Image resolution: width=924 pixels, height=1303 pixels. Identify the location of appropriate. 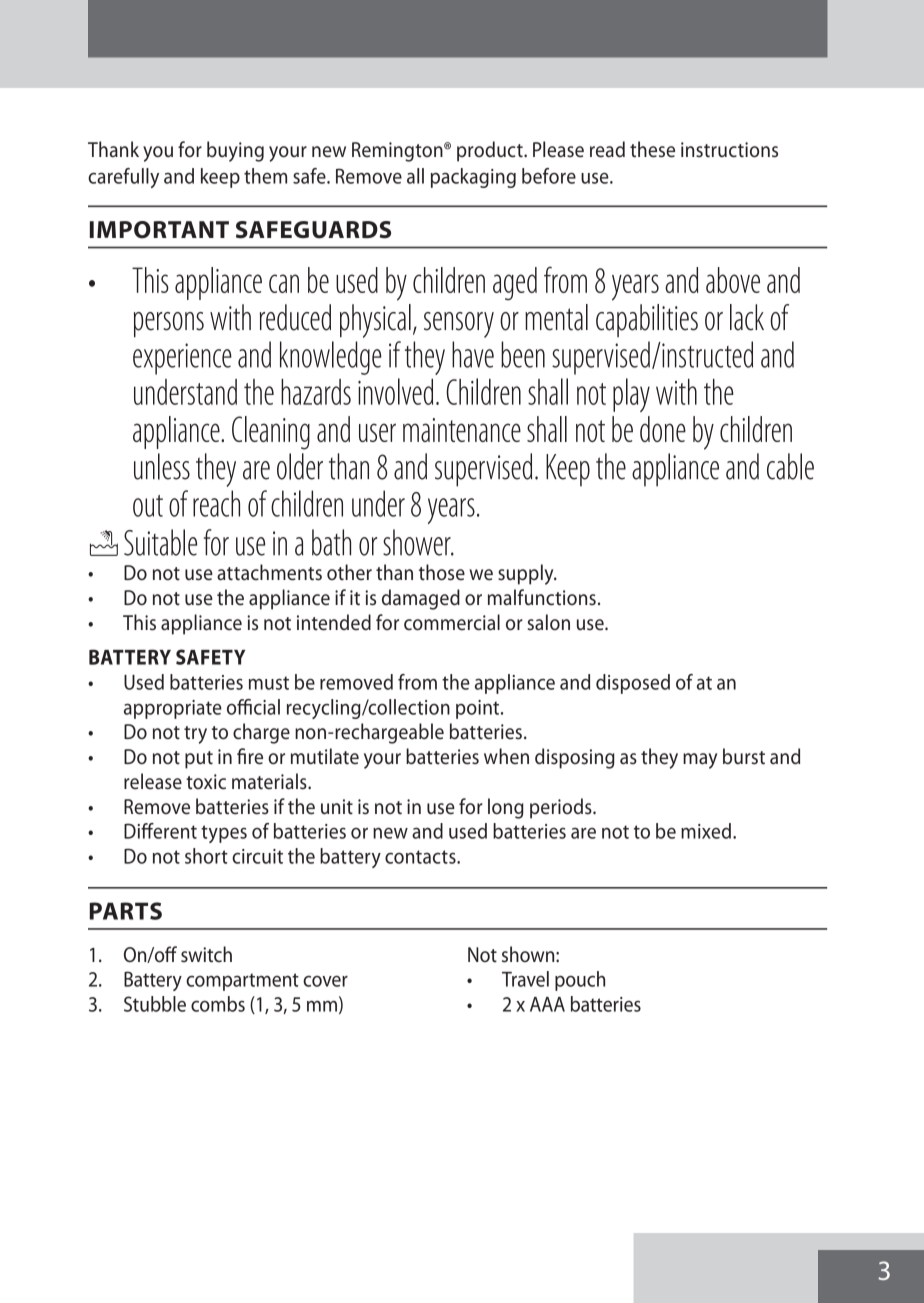
(173, 709).
